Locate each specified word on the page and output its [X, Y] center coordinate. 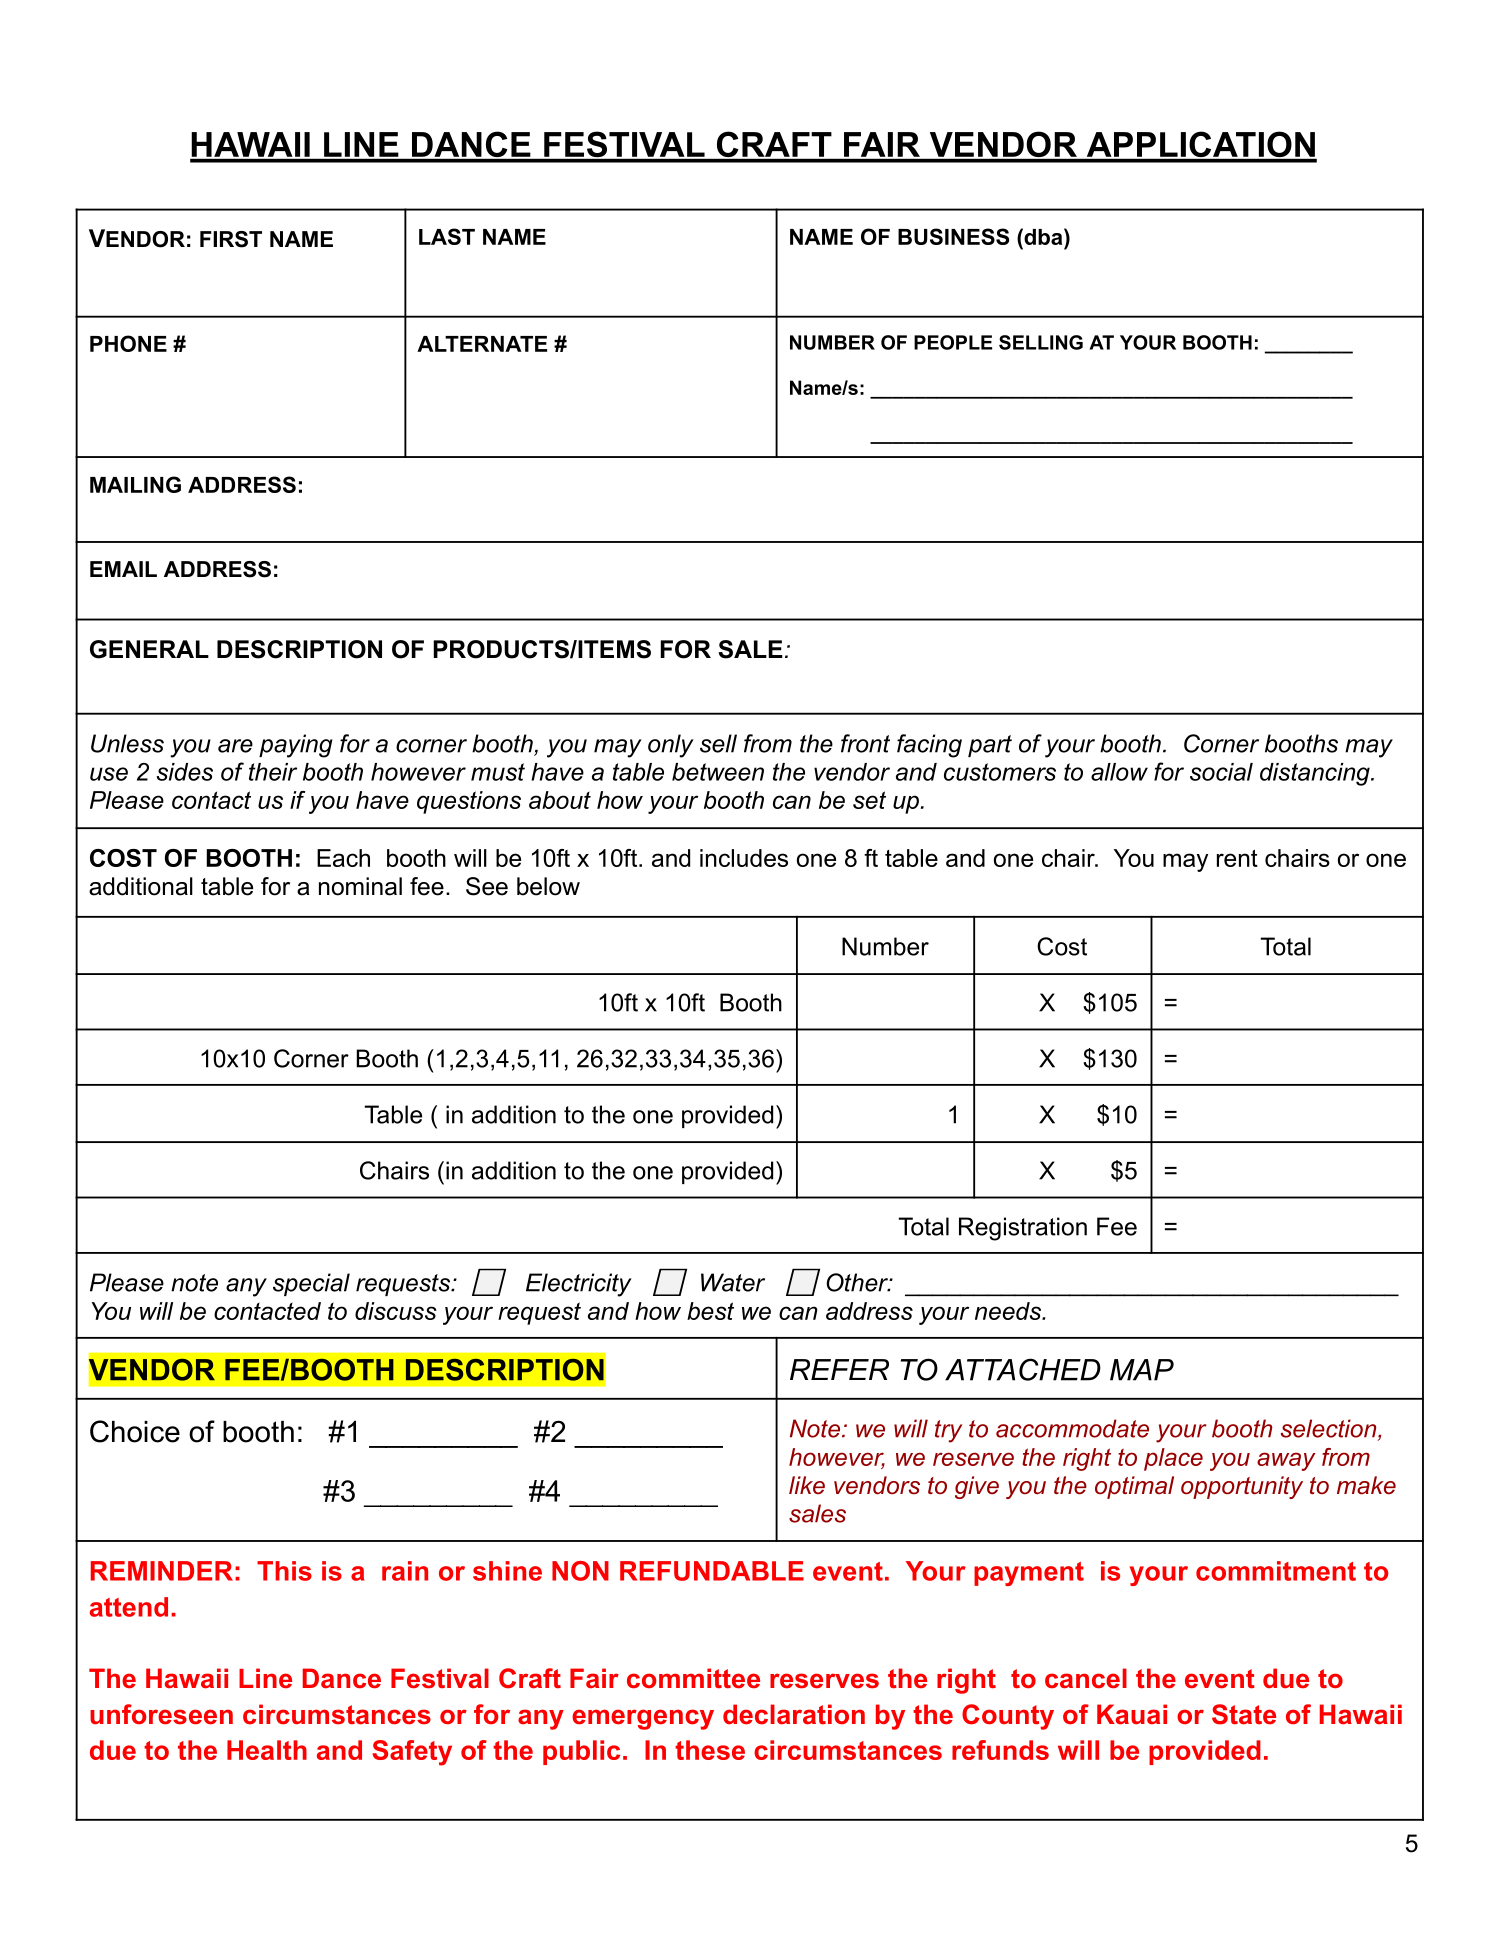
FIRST [231, 239]
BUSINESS [953, 236]
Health [267, 1750]
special [311, 1284]
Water [733, 1282]
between [718, 772]
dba [1043, 236]
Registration [1023, 1229]
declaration [794, 1714]
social [1221, 772]
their [273, 772]
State [1244, 1714]
